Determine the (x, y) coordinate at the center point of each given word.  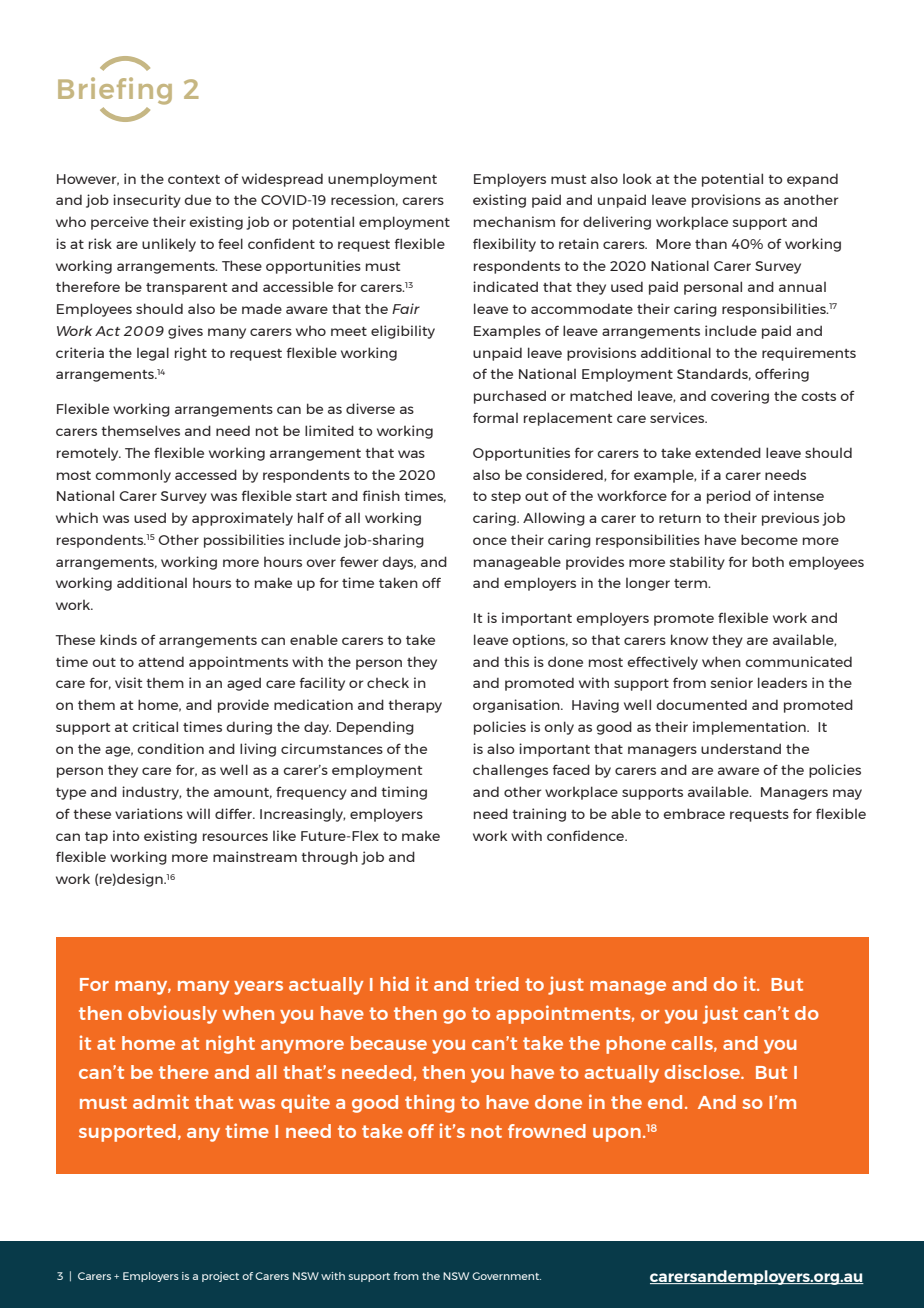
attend (161, 661)
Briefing (115, 91)
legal (153, 354)
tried (497, 983)
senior (731, 682)
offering (782, 375)
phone (636, 1045)
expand (812, 180)
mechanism (514, 221)
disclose (703, 1071)
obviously (172, 1014)
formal (495, 417)
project (220, 1277)
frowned (547, 1131)
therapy (415, 706)
